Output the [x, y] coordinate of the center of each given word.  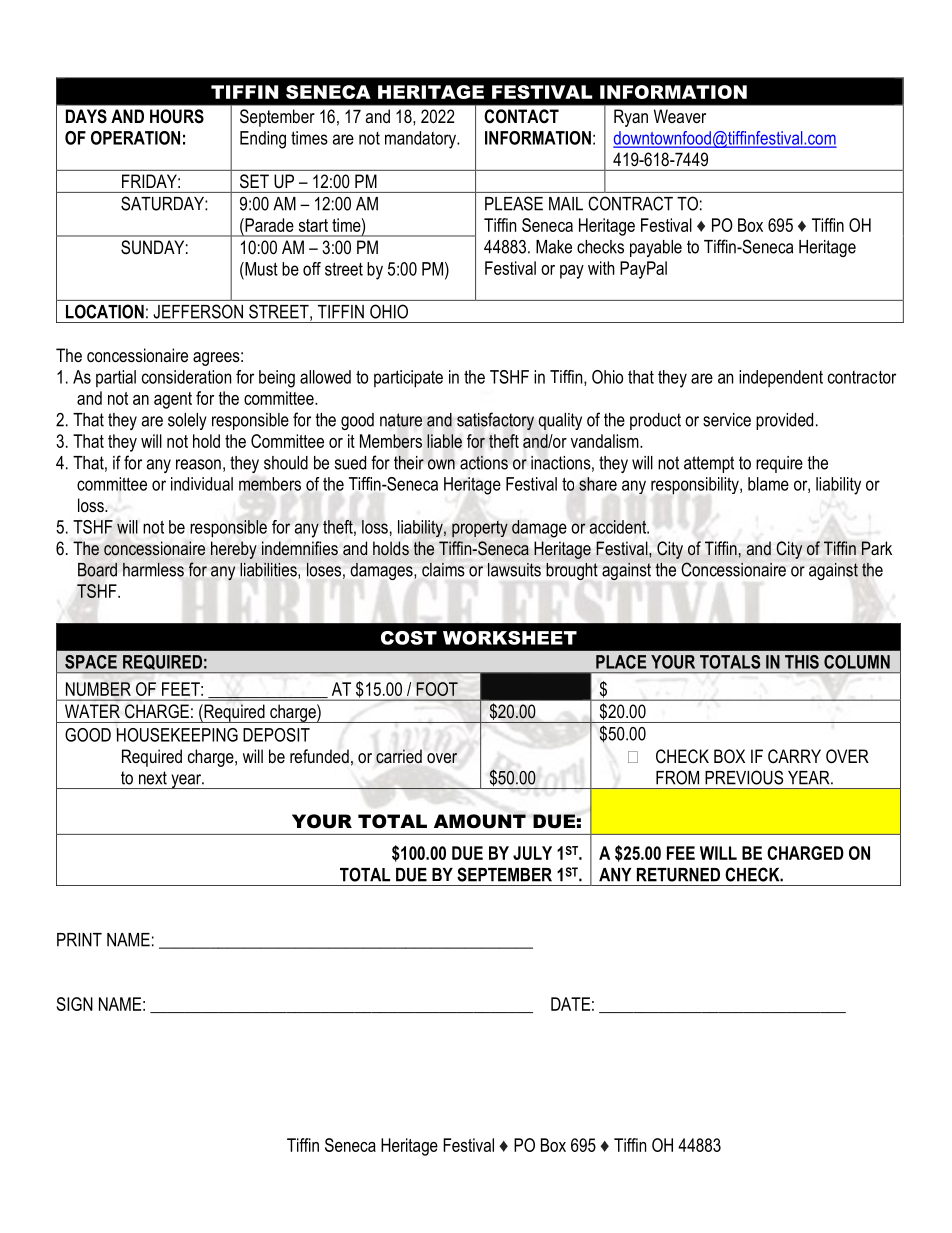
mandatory [422, 140]
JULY [532, 853]
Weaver [680, 116]
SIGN [75, 1004]
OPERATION [135, 138]
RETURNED [678, 875]
